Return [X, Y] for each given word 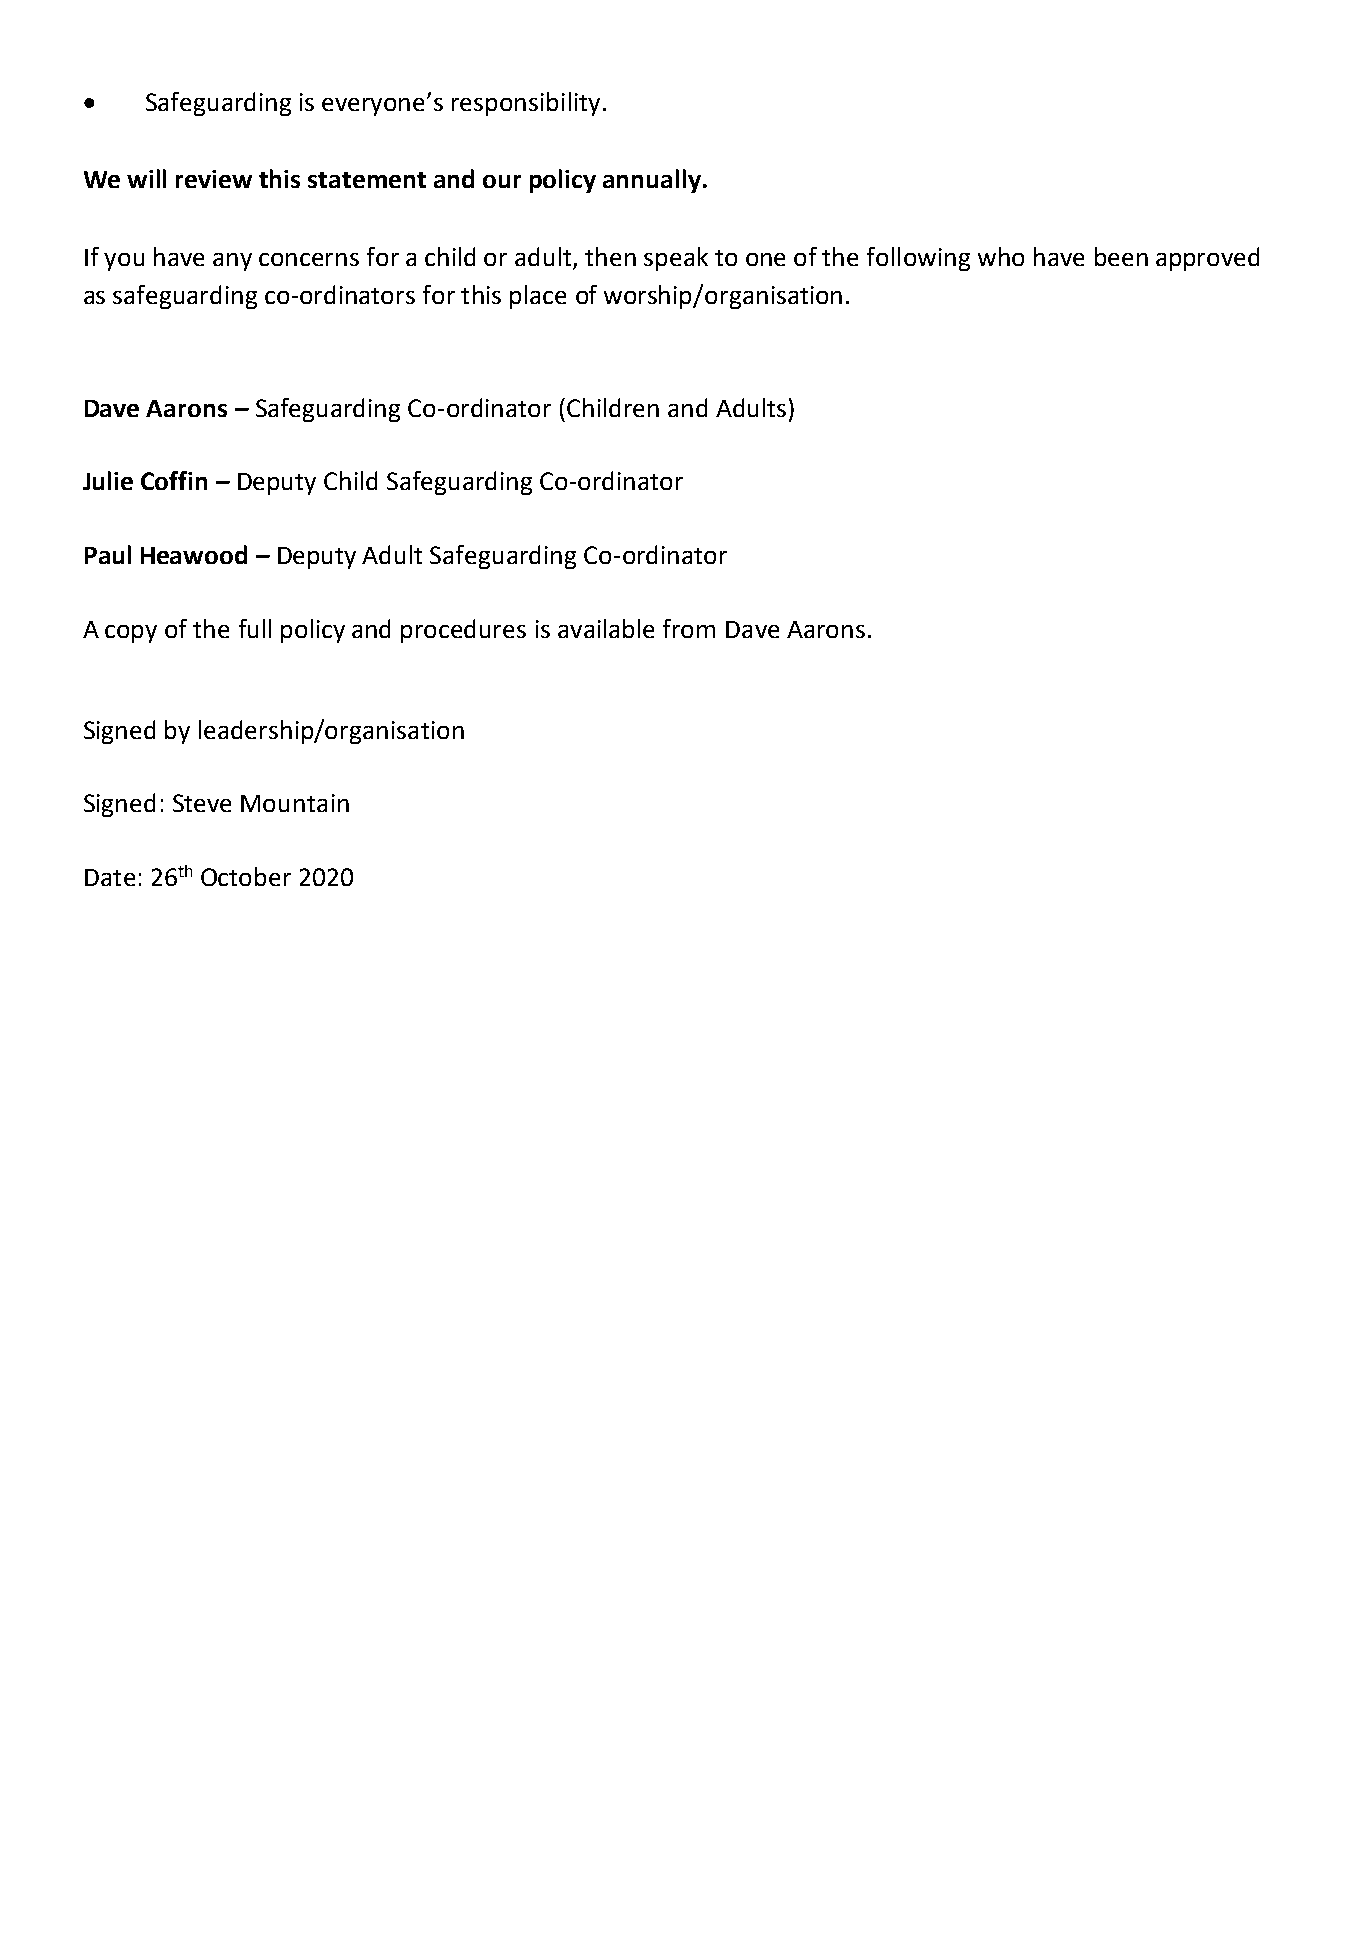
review [214, 179]
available [606, 628]
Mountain [295, 803]
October [246, 876]
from [689, 628]
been [1121, 256]
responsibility [526, 104]
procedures [463, 631]
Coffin [174, 480]
